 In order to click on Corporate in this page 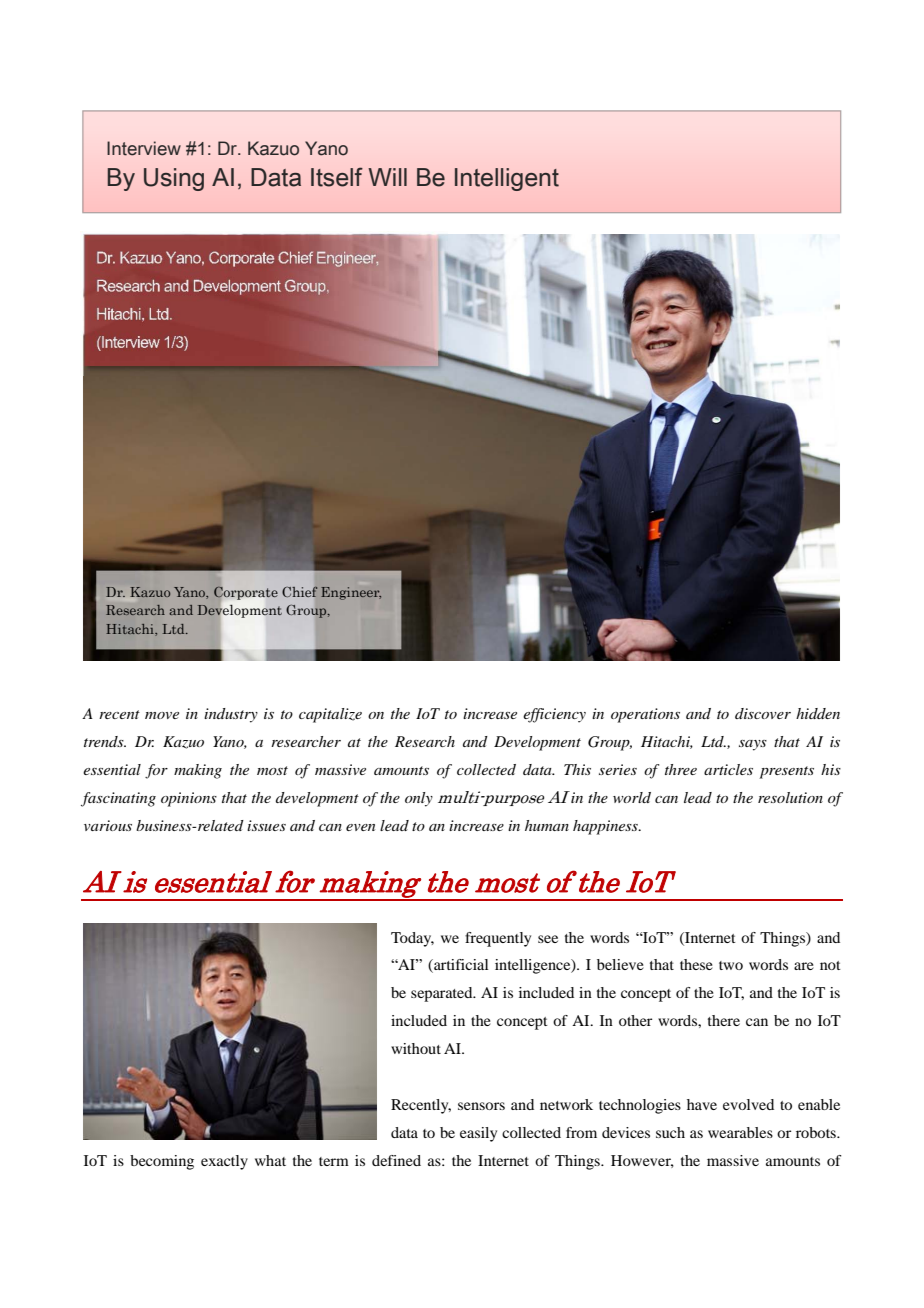, I will do `click(246, 593)`.
